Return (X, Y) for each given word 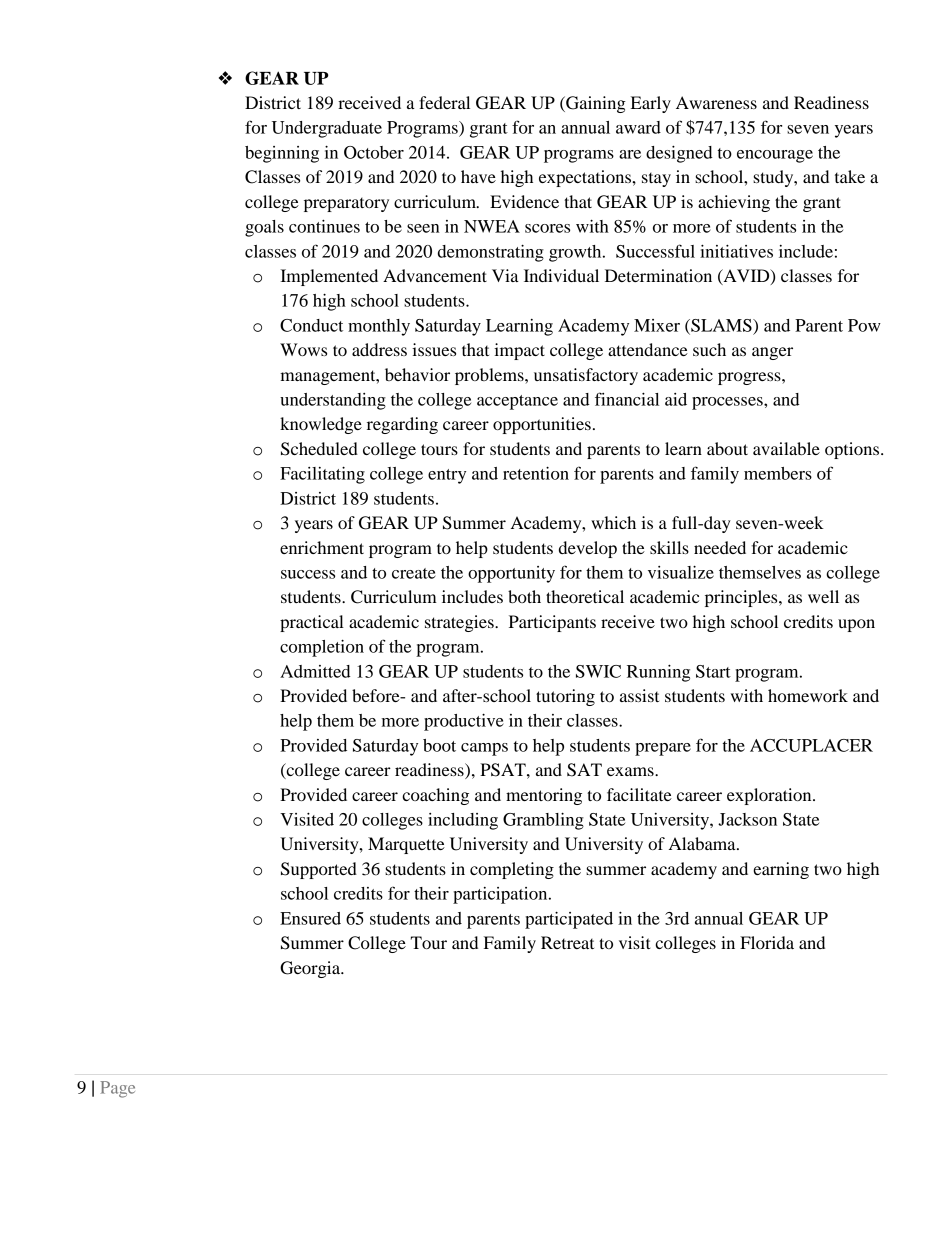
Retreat (567, 942)
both (524, 596)
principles (742, 598)
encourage (775, 156)
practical (312, 623)
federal (444, 102)
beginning (282, 154)
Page (117, 1089)
